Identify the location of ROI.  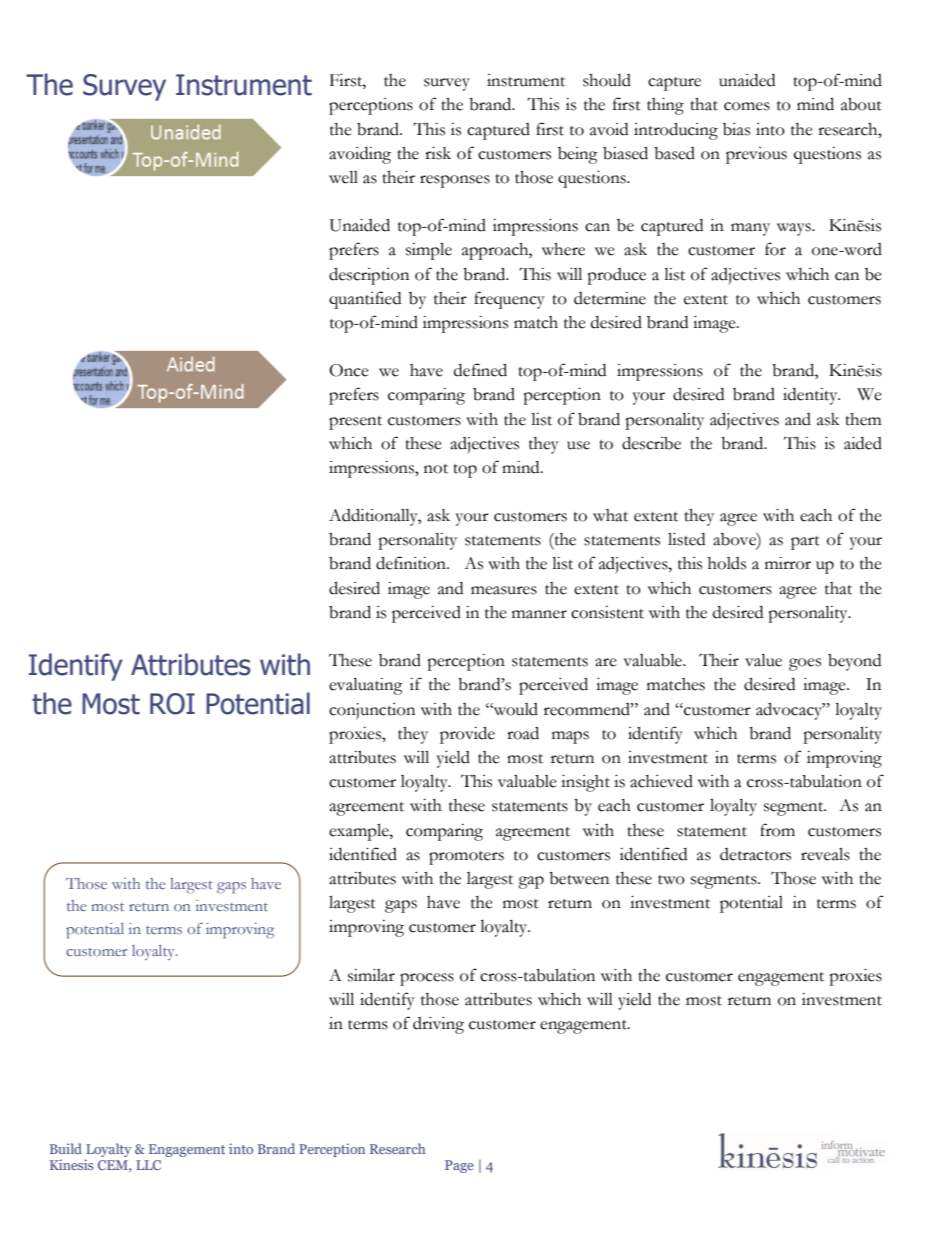
(172, 704).
